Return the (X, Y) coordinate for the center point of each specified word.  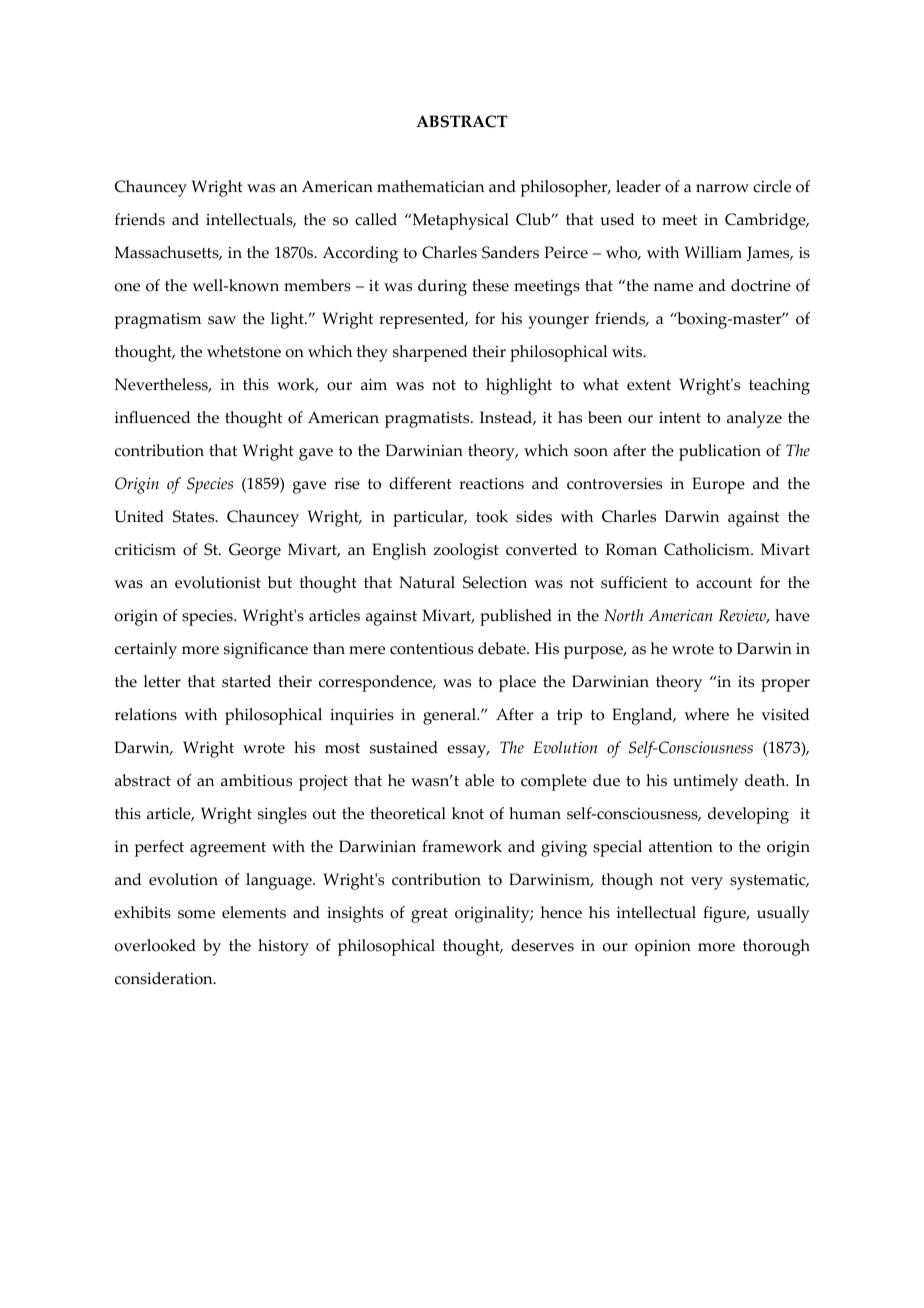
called (376, 219)
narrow (722, 188)
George (255, 551)
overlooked (155, 945)
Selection (495, 582)
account (724, 583)
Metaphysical (459, 221)
